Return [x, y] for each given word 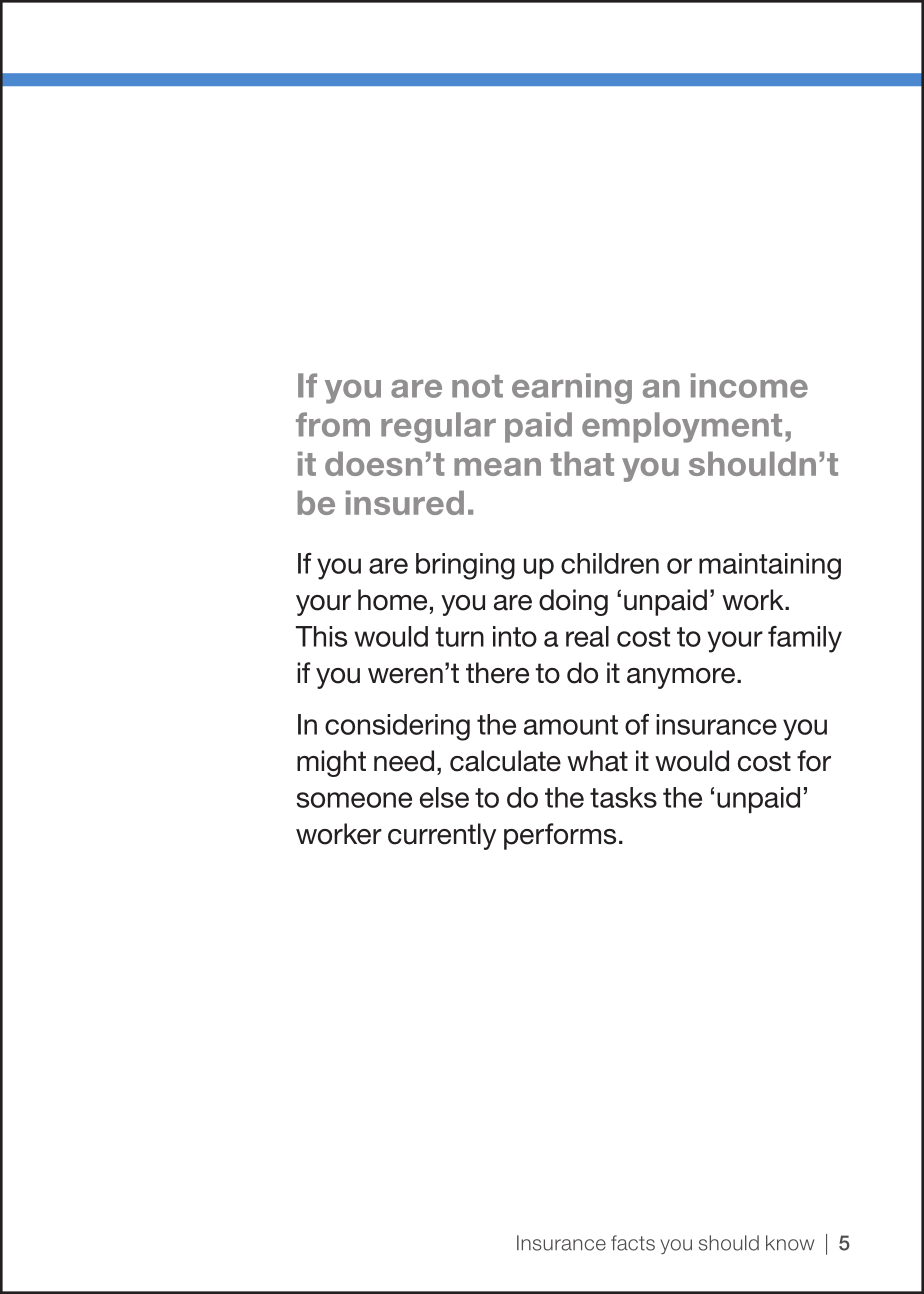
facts [633, 1243]
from [333, 424]
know [790, 1243]
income [749, 385]
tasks [623, 797]
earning [572, 388]
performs [560, 836]
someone [354, 800]
